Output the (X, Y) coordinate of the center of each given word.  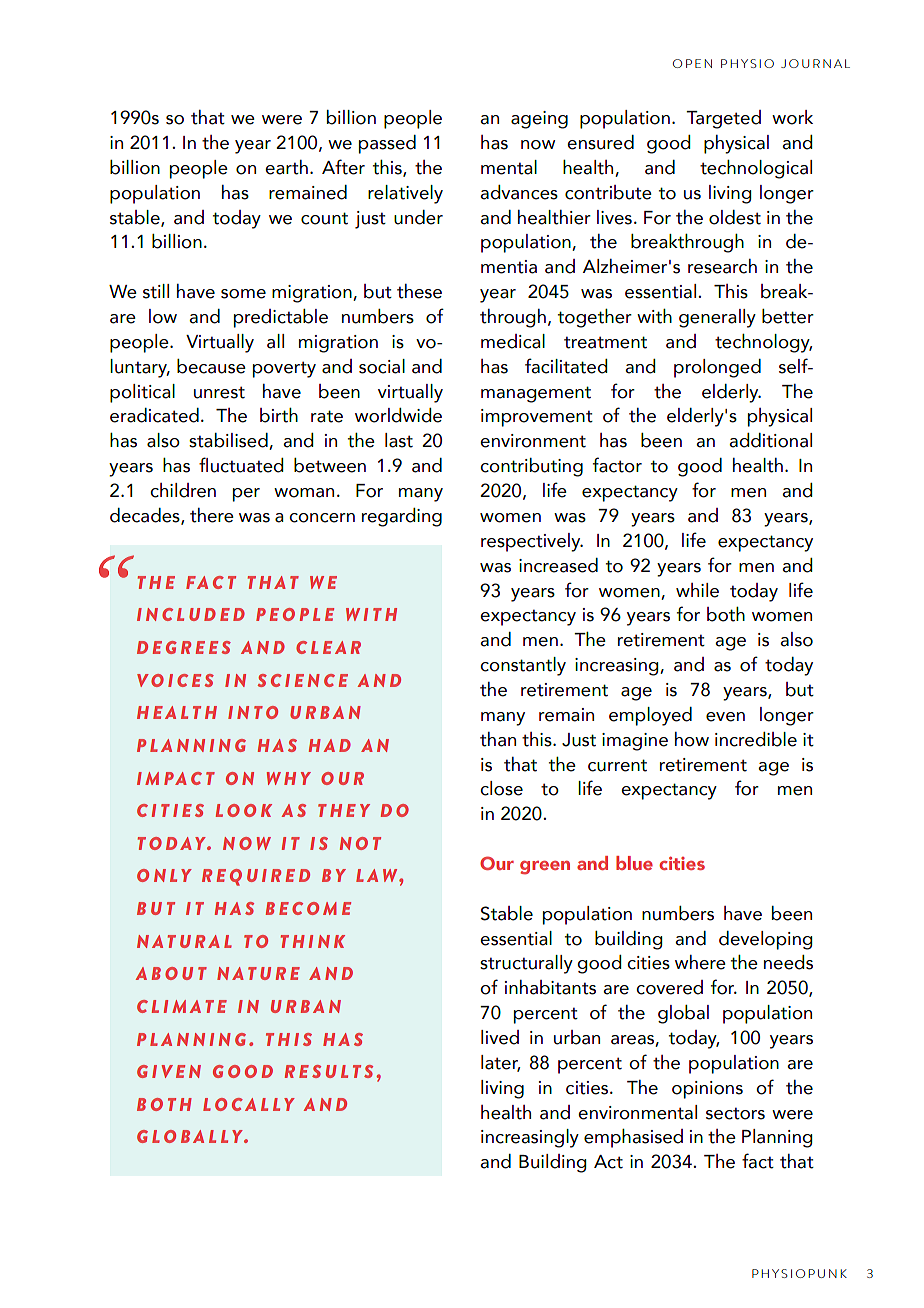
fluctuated (241, 465)
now (538, 145)
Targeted (723, 119)
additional (770, 440)
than (498, 739)
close (501, 788)
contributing (531, 467)
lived (500, 1037)
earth (286, 167)
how (692, 739)
